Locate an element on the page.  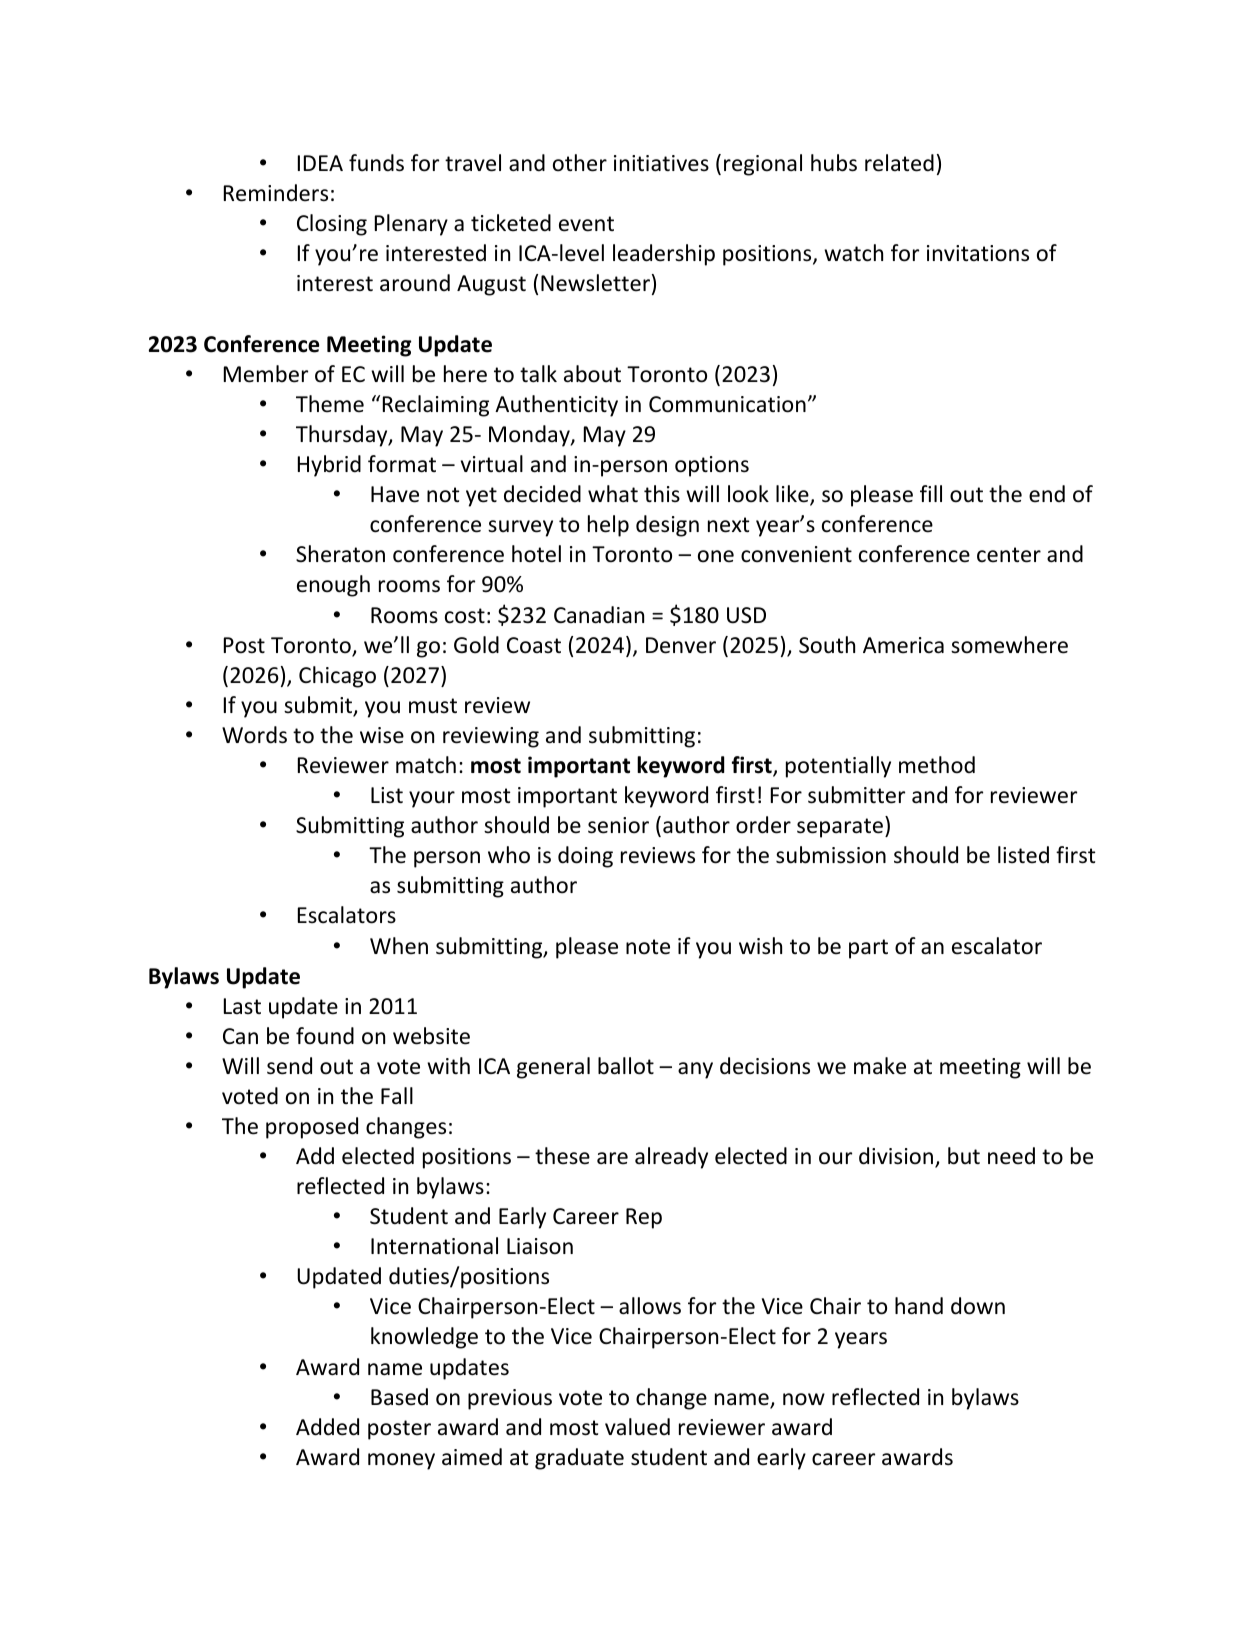
related is located at coordinates (899, 163).
